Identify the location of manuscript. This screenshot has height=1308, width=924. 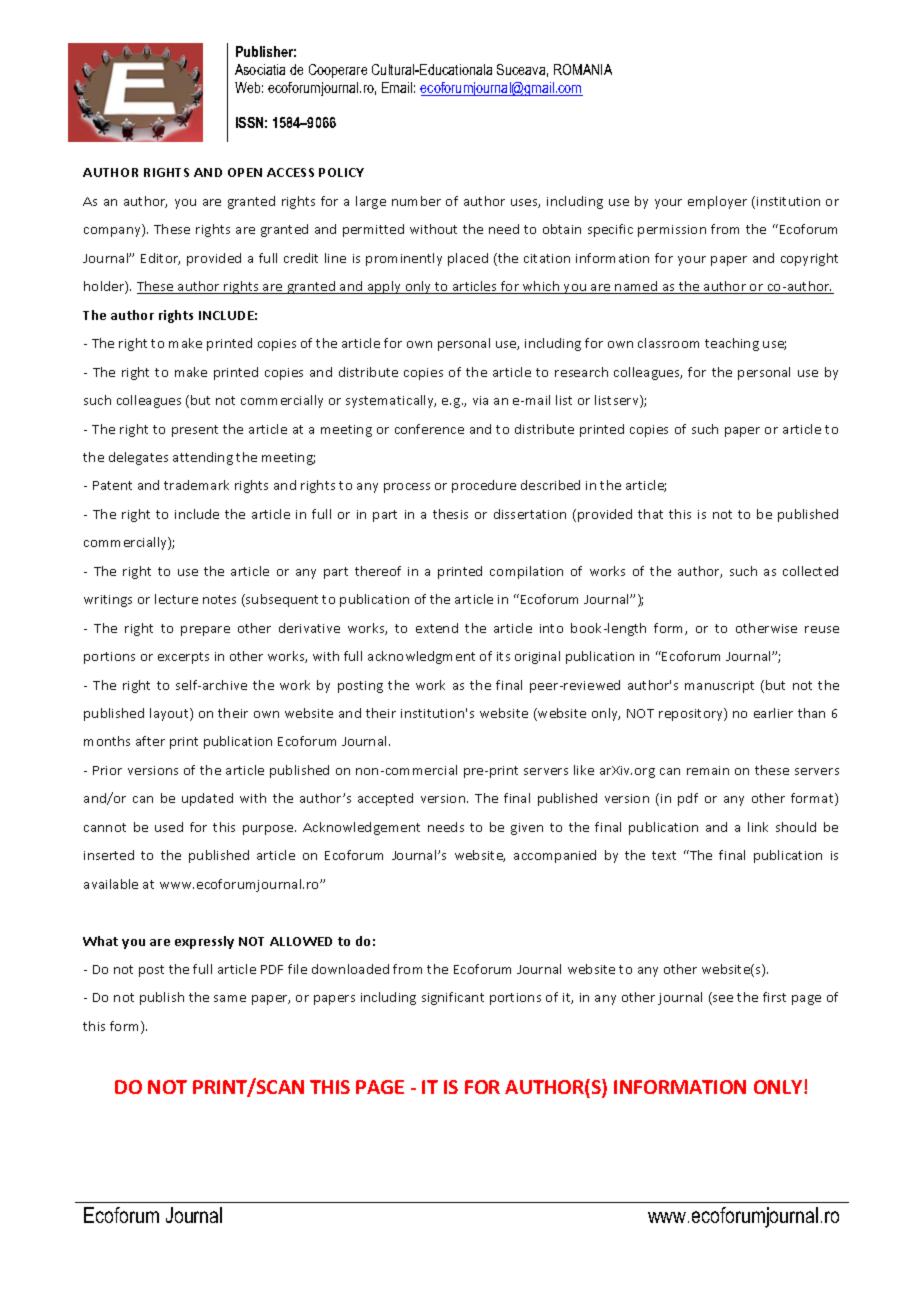
(719, 687).
